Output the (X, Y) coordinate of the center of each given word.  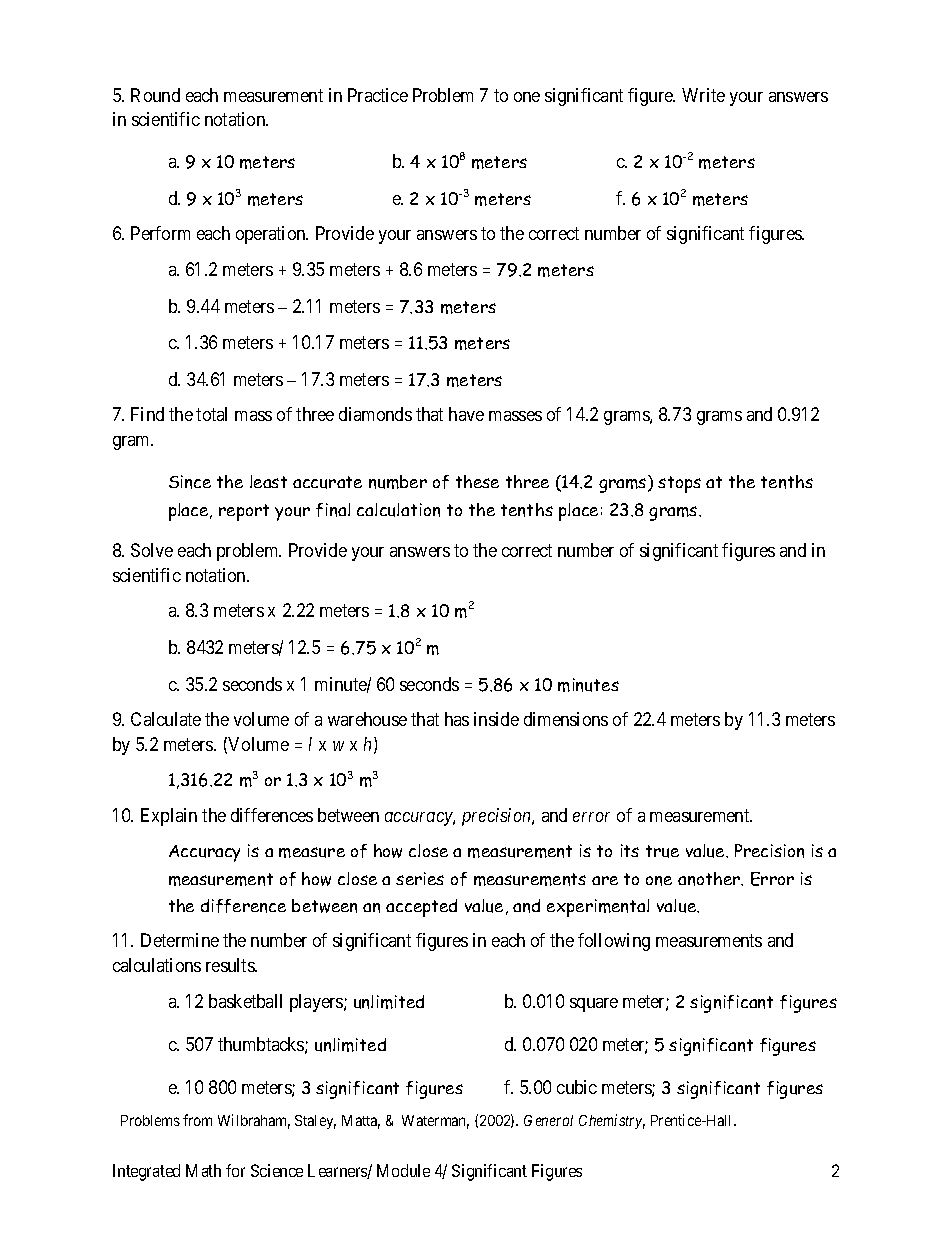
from (197, 1120)
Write (703, 95)
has (457, 719)
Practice (378, 95)
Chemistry (612, 1121)
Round (155, 95)
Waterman (435, 1122)
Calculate (166, 719)
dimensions (566, 719)
